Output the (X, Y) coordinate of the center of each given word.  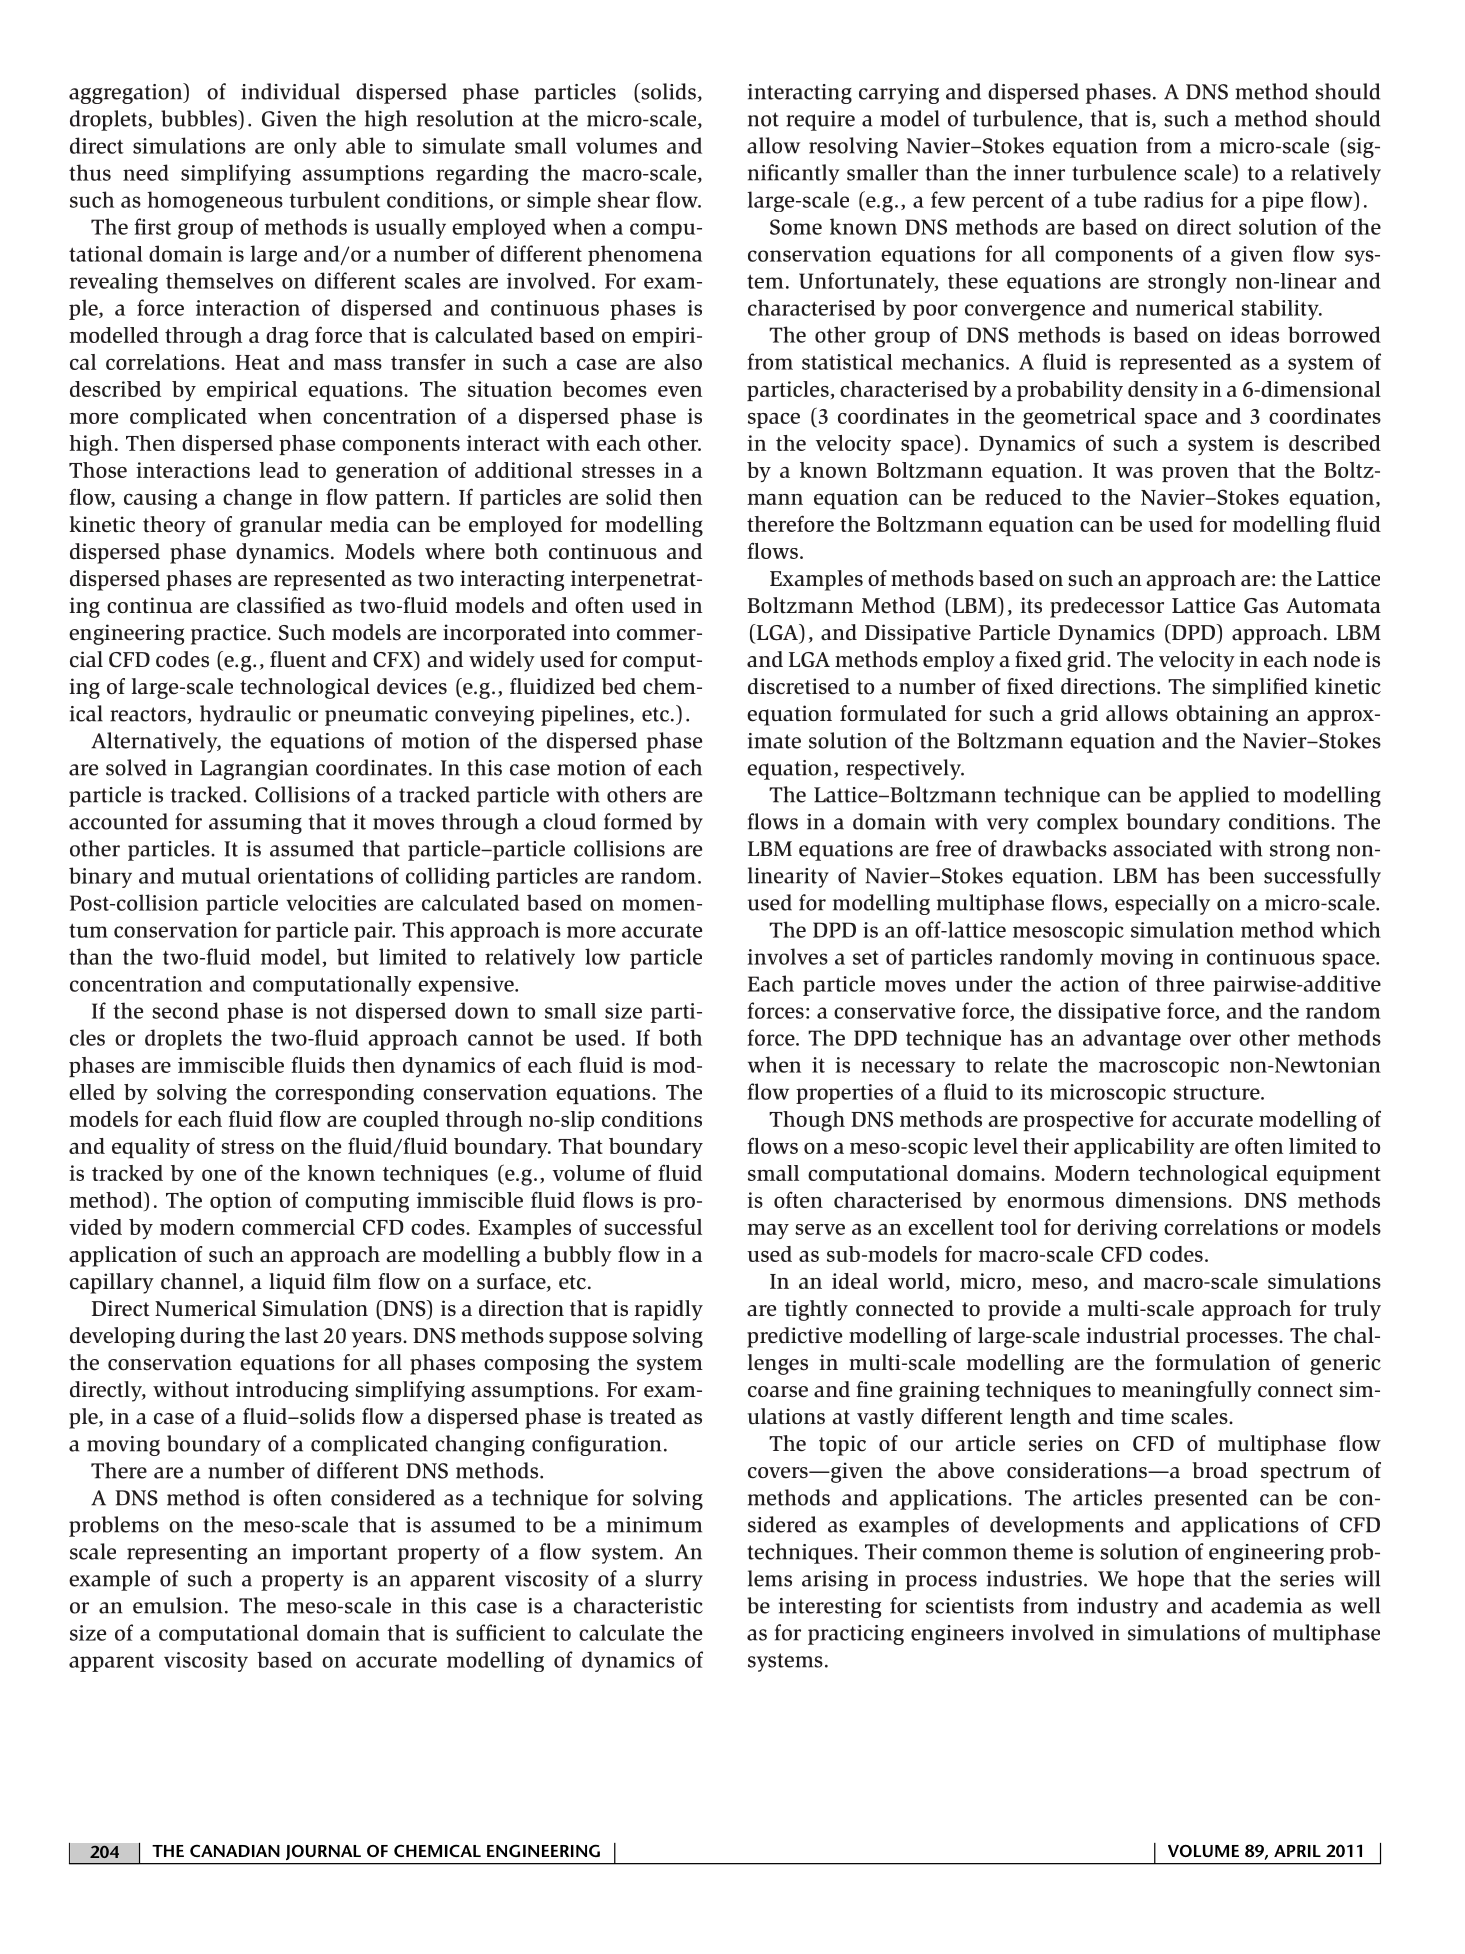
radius (1173, 199)
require (820, 121)
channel (200, 1282)
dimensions (1172, 1200)
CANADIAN (235, 1850)
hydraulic (245, 715)
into (591, 632)
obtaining (1222, 715)
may (768, 1231)
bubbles (200, 118)
